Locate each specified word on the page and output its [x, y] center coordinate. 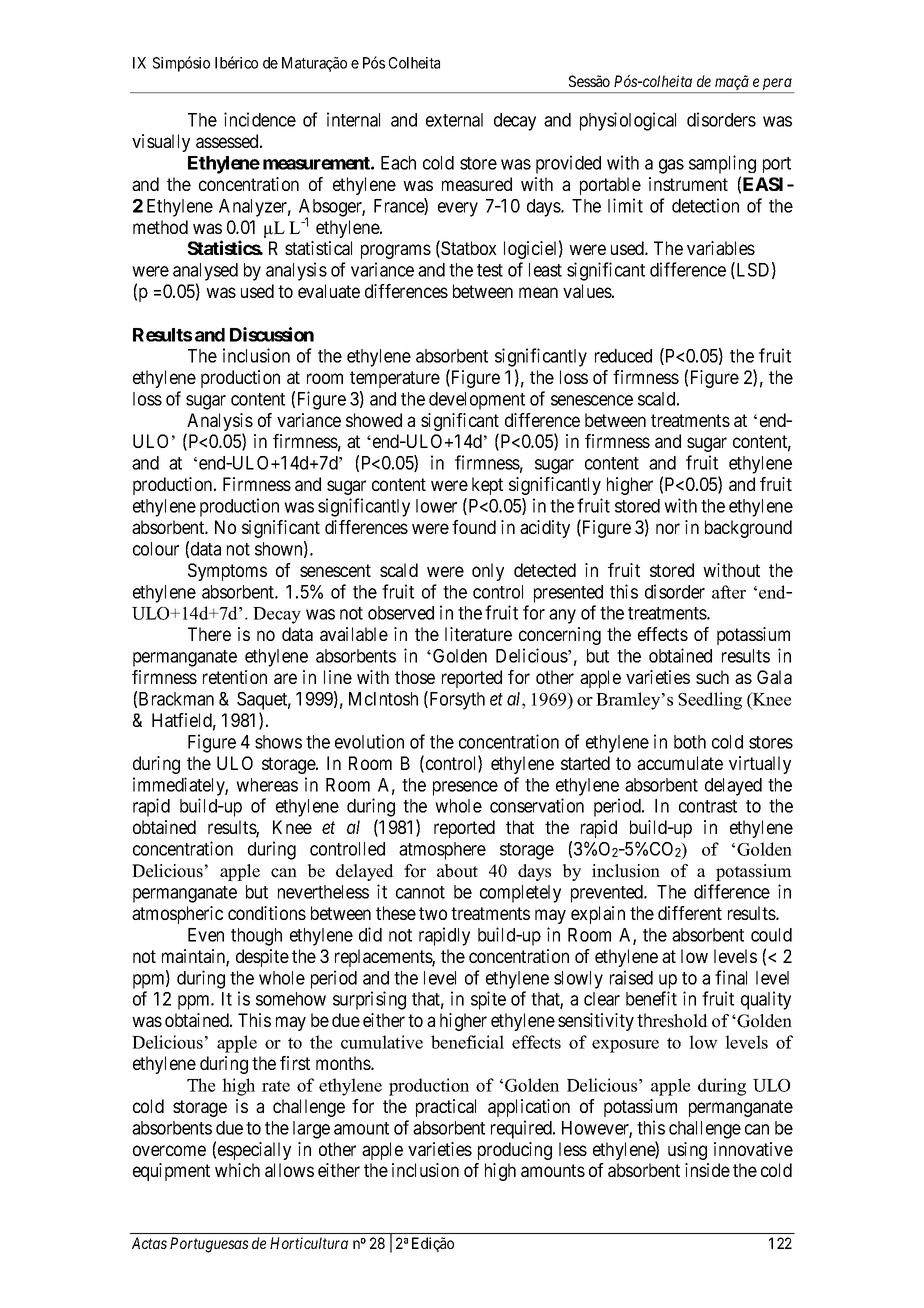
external [454, 120]
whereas [267, 785]
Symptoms [227, 572]
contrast [708, 806]
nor [668, 528]
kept [487, 486]
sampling [722, 164]
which [237, 1170]
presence [465, 788]
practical [446, 1108]
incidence [260, 119]
